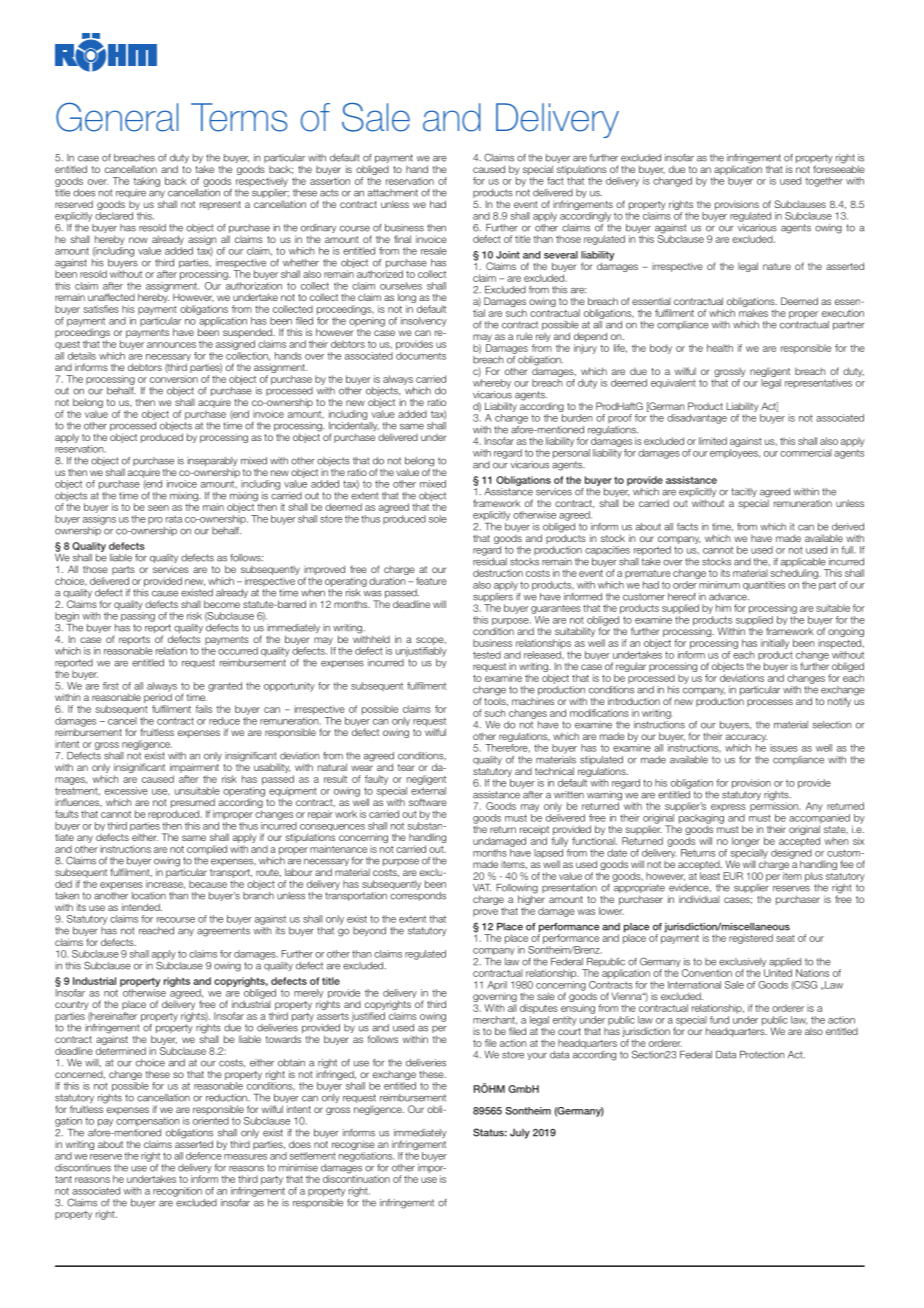  I want to click on beyond, so click(369, 931).
